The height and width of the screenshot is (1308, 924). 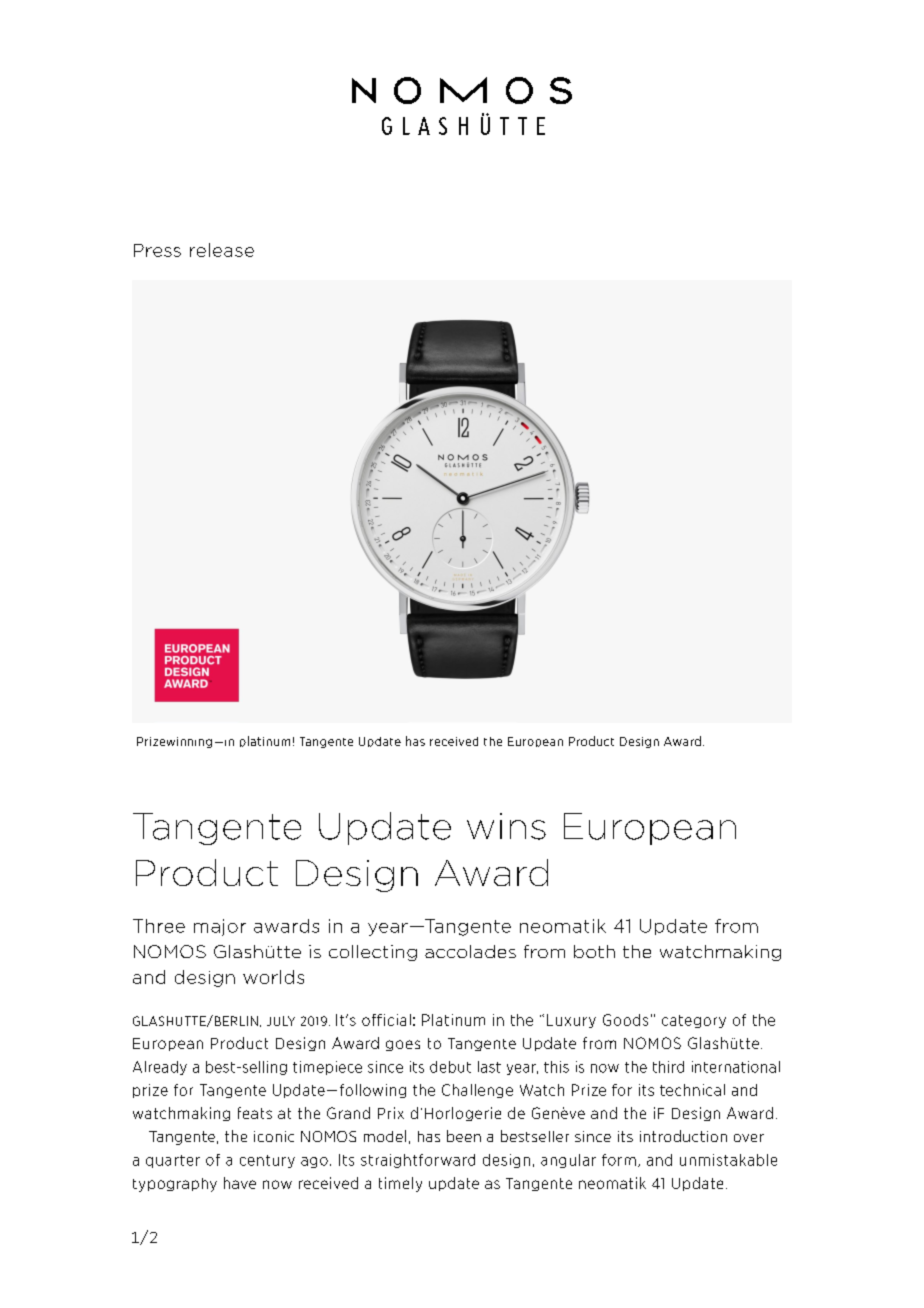 I want to click on been, so click(x=464, y=1136).
